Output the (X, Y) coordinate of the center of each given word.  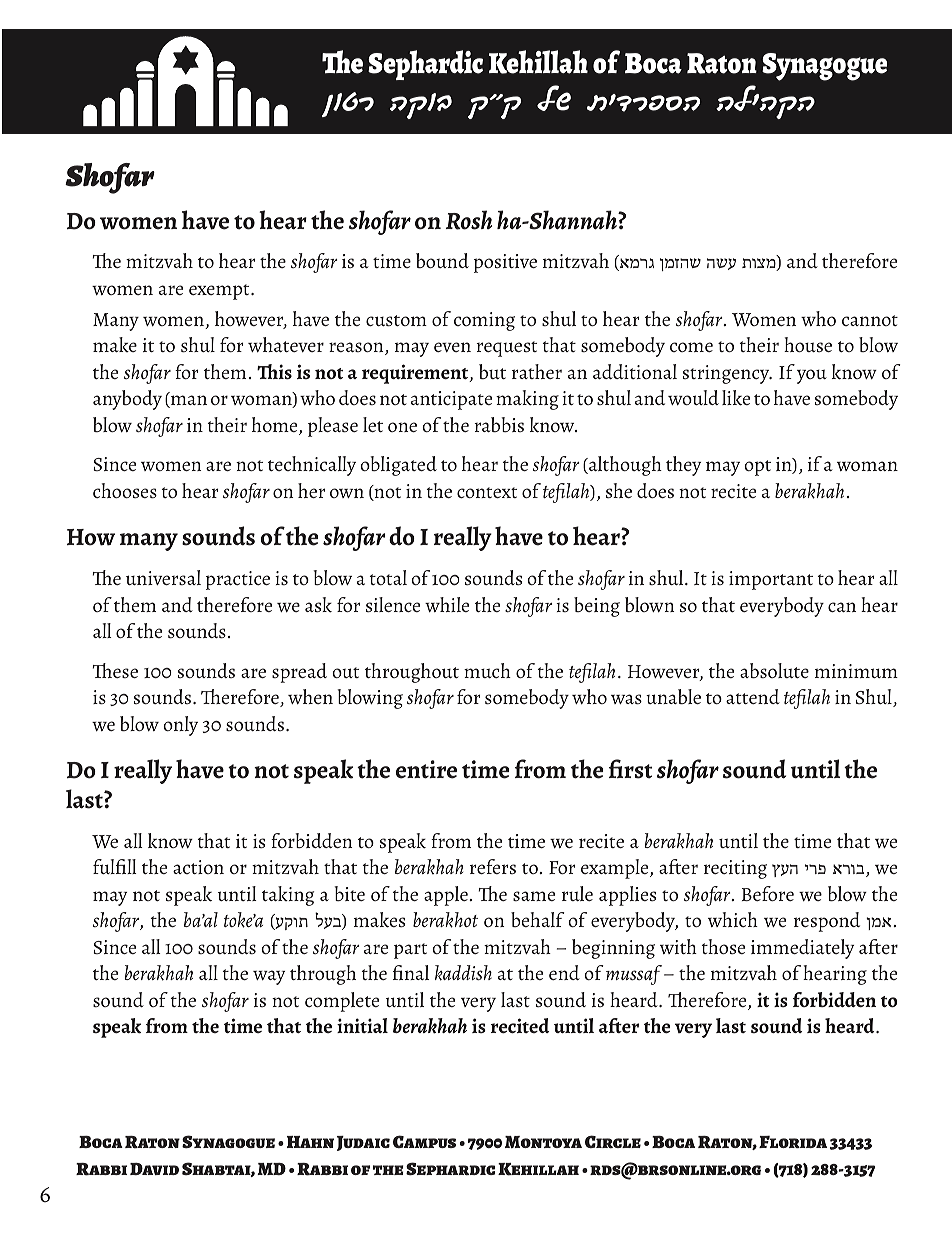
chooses (125, 490)
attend (753, 696)
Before (768, 893)
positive (505, 263)
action (198, 867)
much (487, 670)
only (180, 726)
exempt (220, 292)
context (487, 492)
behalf (538, 919)
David (154, 1169)
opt (757, 468)
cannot (870, 320)
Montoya (543, 1142)
